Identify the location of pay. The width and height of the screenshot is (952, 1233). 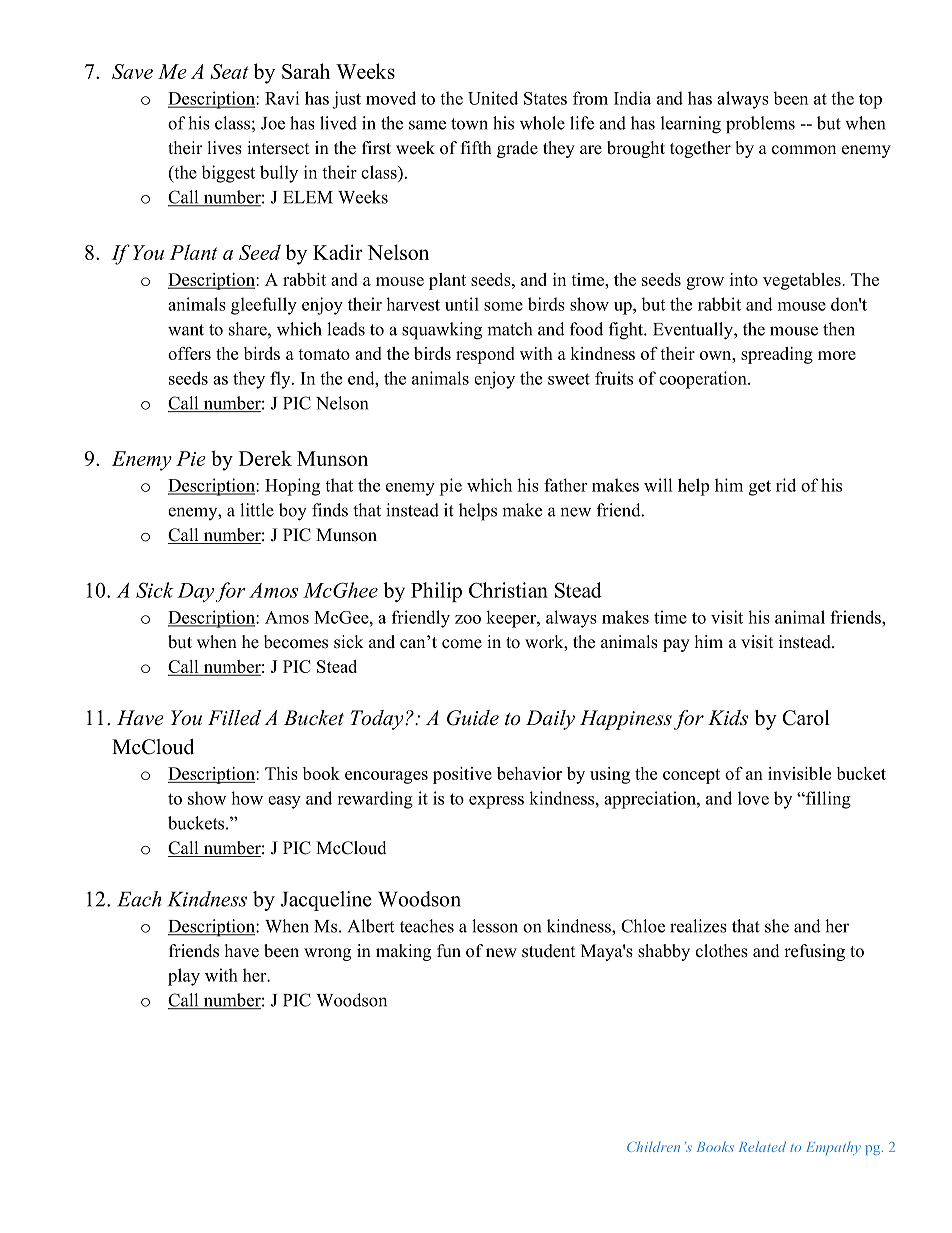
(676, 645).
